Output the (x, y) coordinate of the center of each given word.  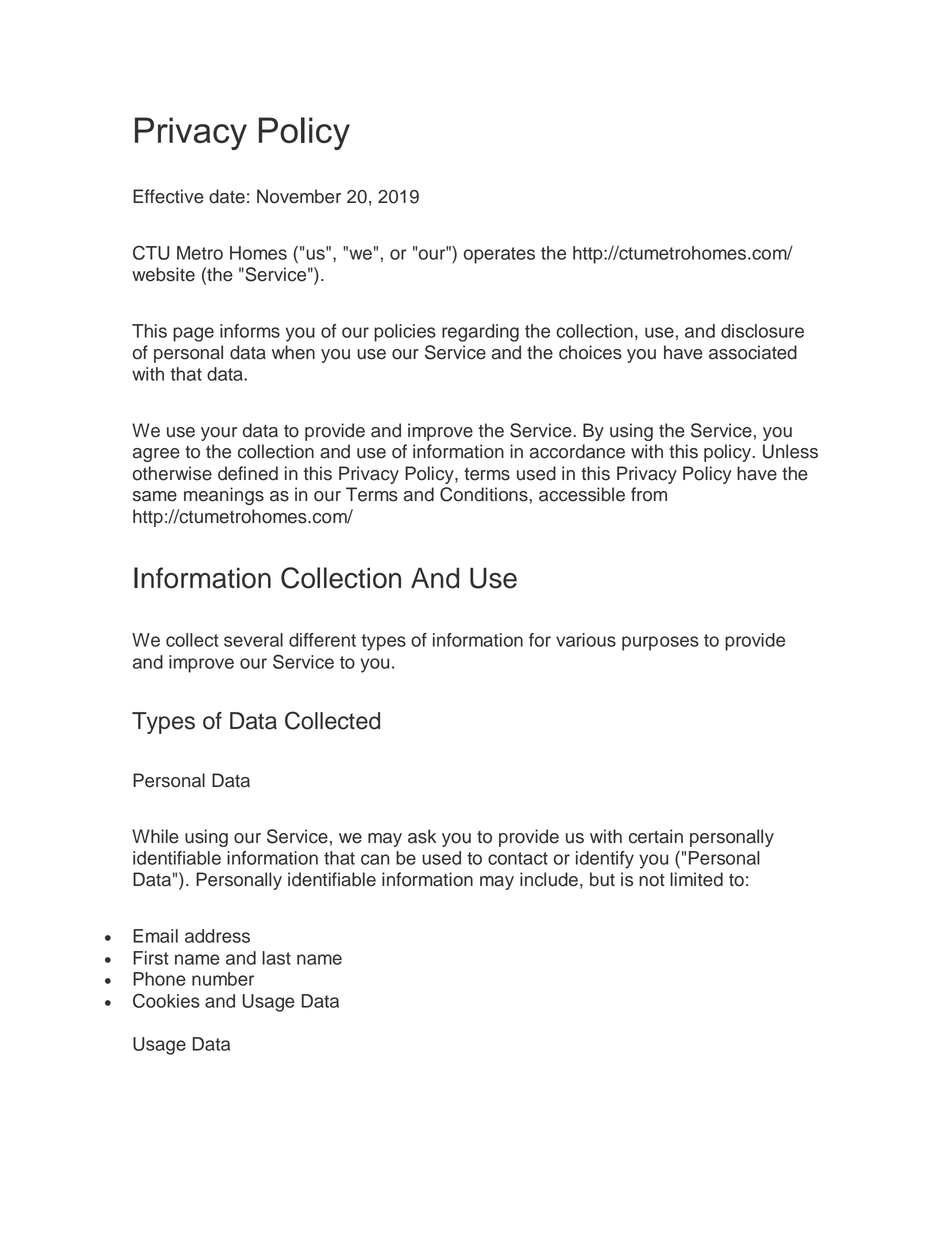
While (155, 836)
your (219, 434)
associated (753, 352)
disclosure (762, 331)
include (549, 879)
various (586, 640)
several (253, 640)
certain (656, 836)
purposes (660, 643)
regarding (480, 333)
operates (499, 255)
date (227, 196)
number (223, 979)
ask (422, 836)
